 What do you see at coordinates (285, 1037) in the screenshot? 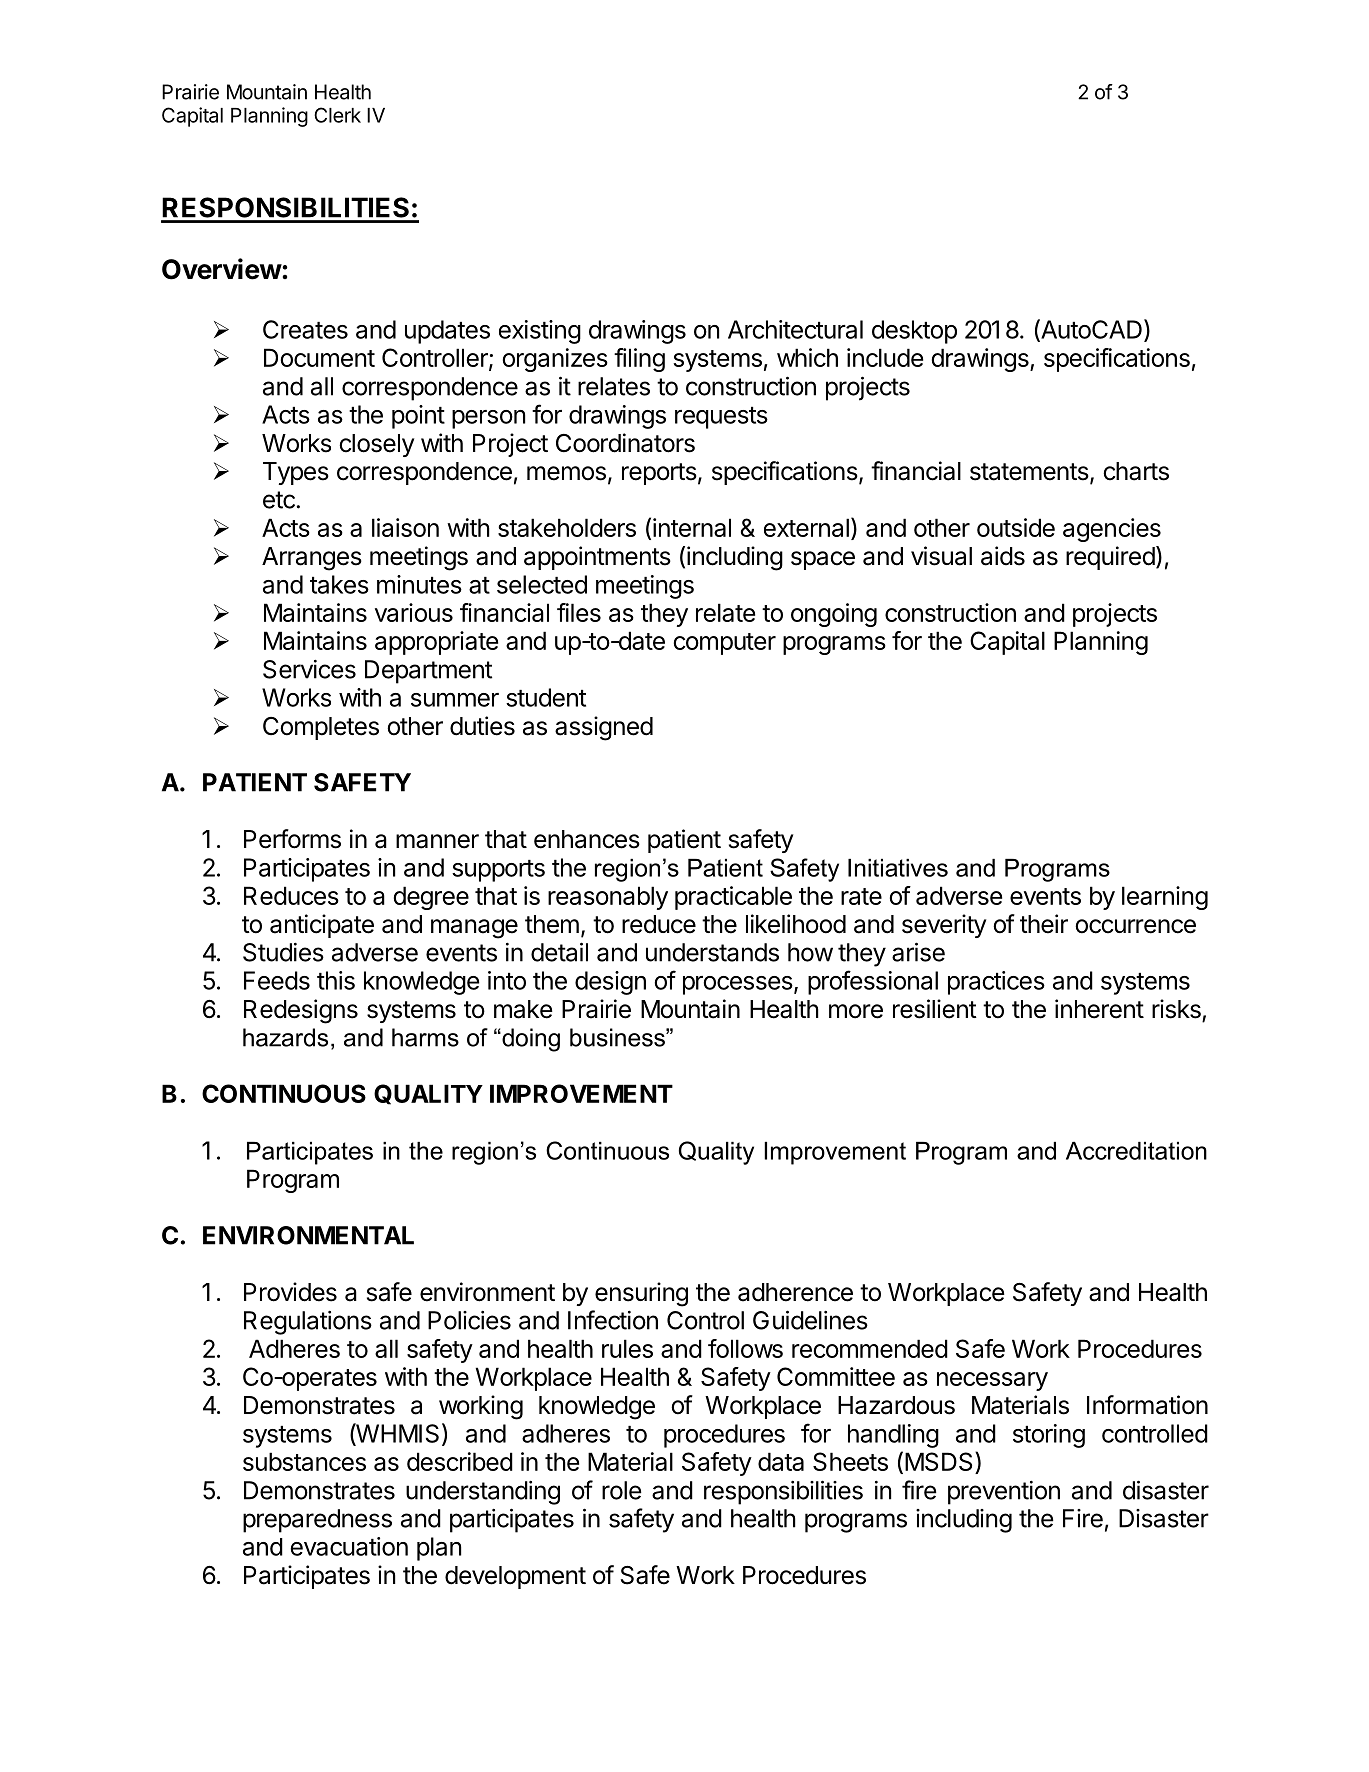
I see `hazards` at bounding box center [285, 1037].
